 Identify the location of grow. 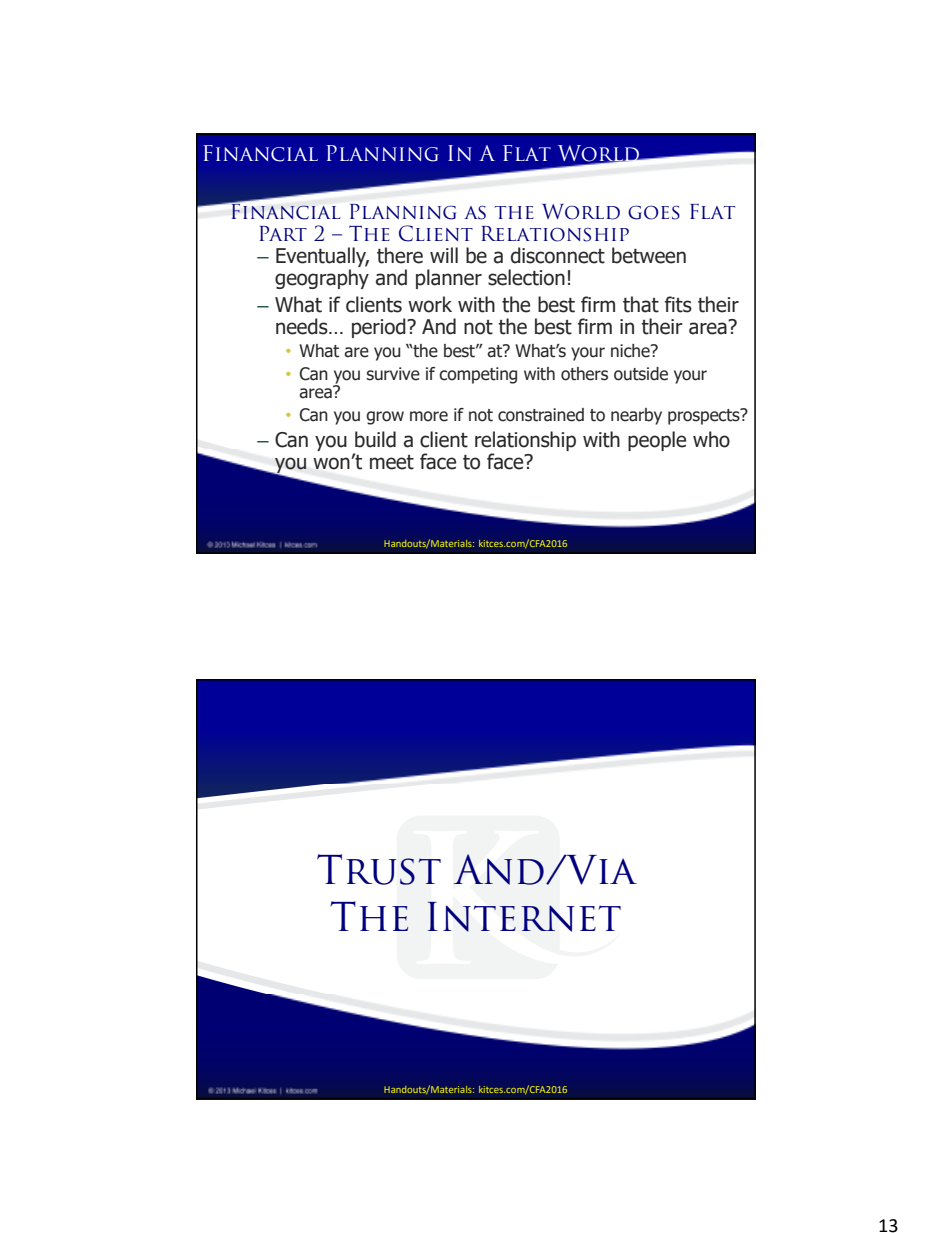
(385, 418).
